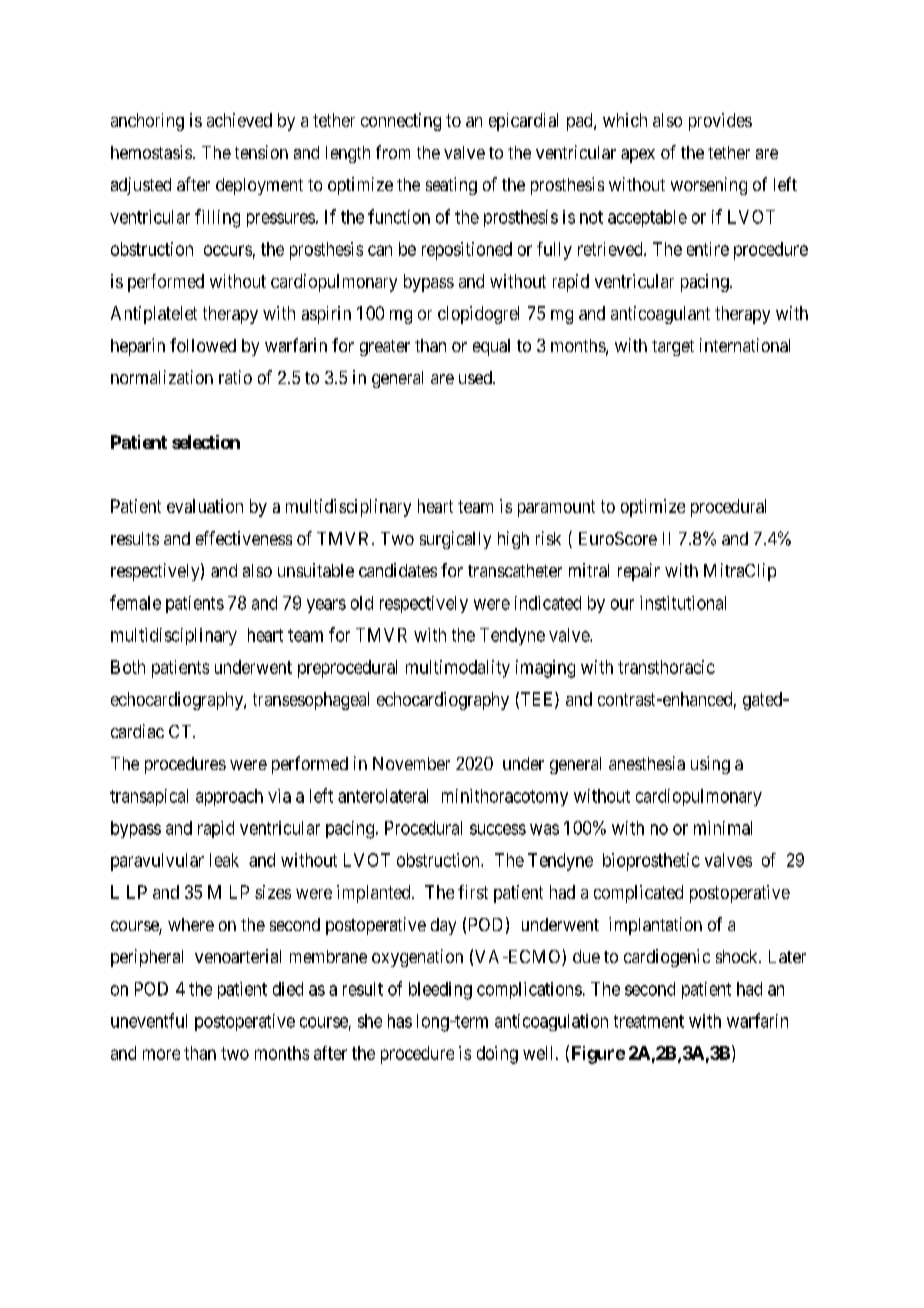  I want to click on hemostasis, so click(151, 152).
